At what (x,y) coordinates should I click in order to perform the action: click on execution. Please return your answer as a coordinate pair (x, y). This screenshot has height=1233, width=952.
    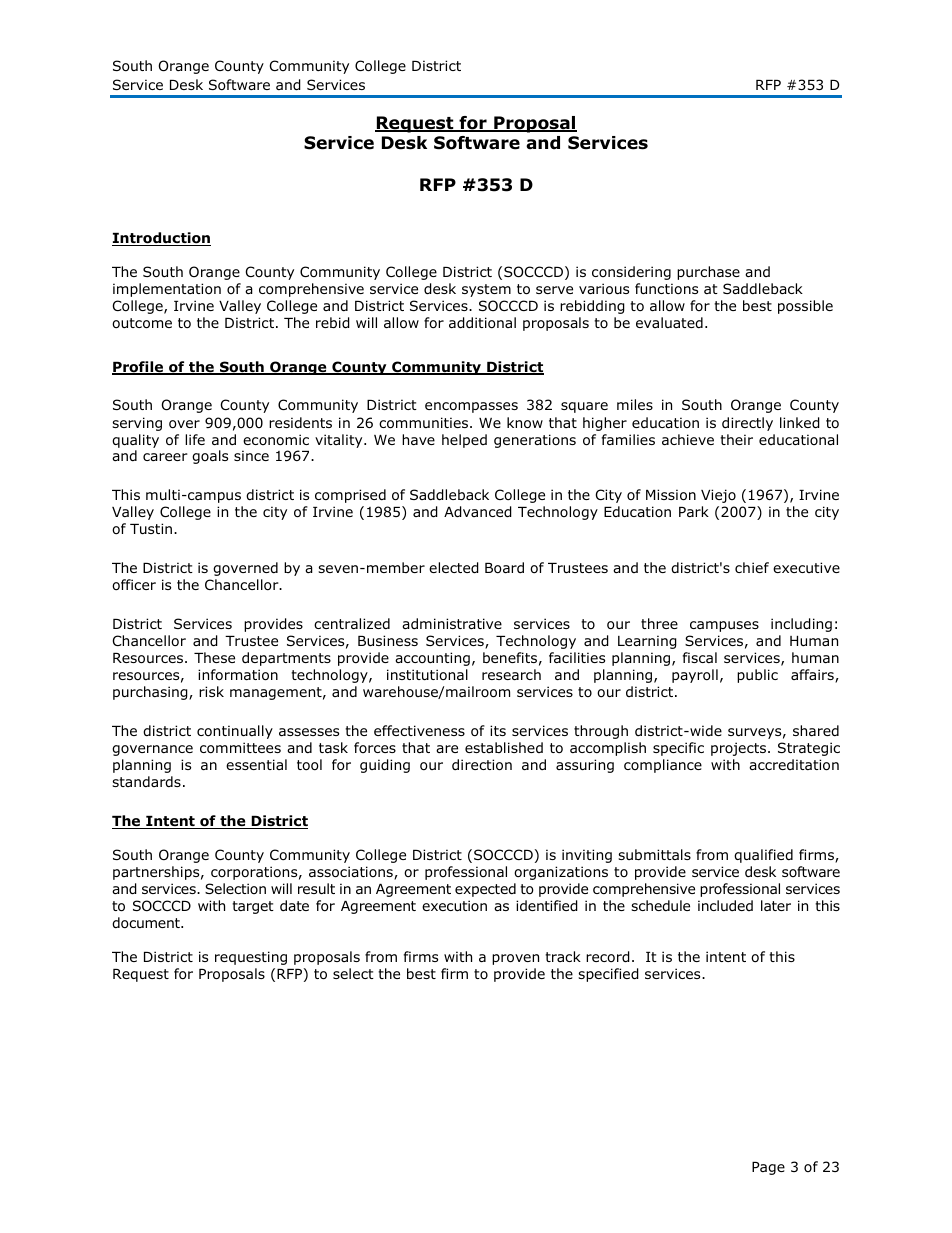
    Looking at the image, I should click on (454, 905).
